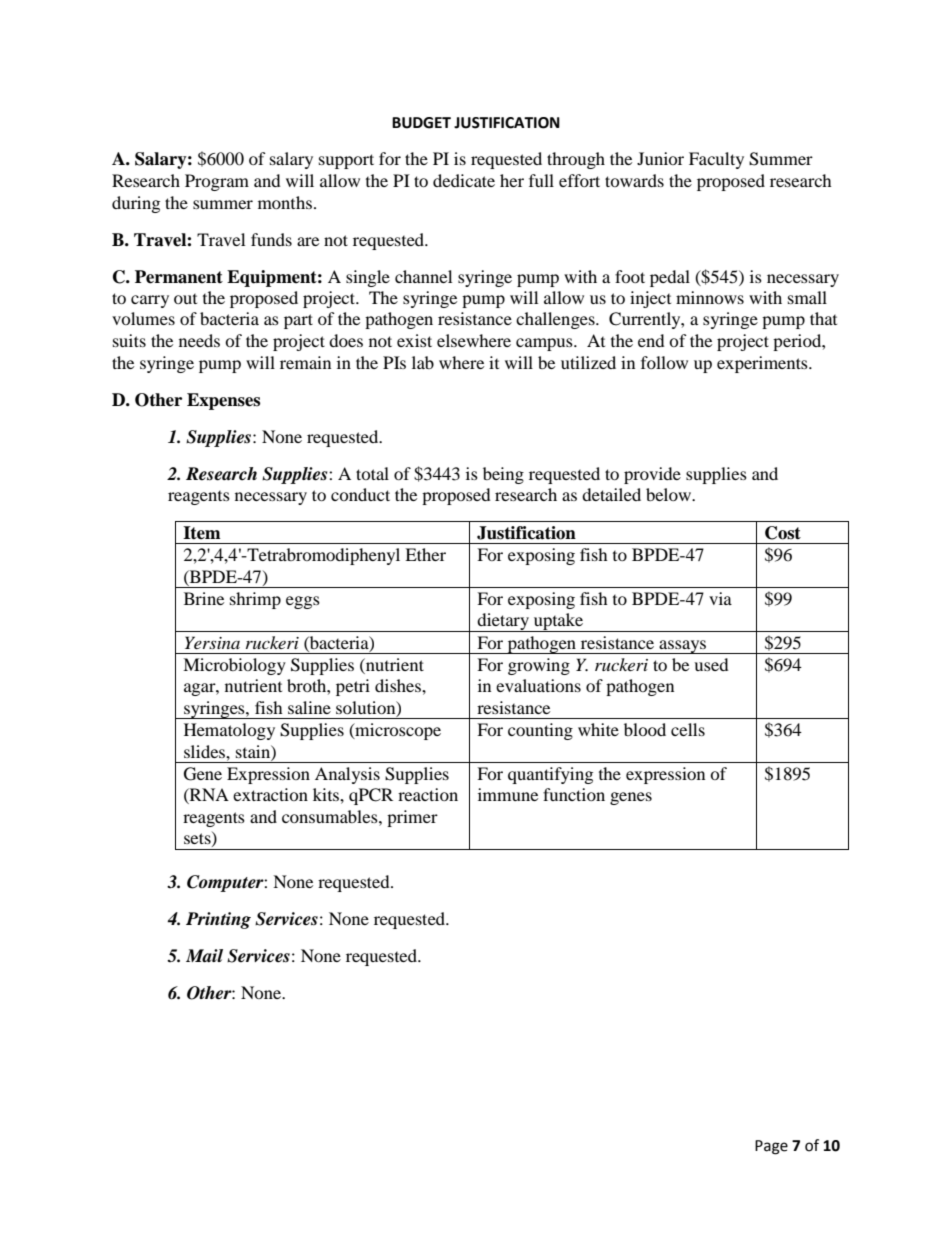 The height and width of the document is (1233, 952). I want to click on Mail, so click(204, 956).
